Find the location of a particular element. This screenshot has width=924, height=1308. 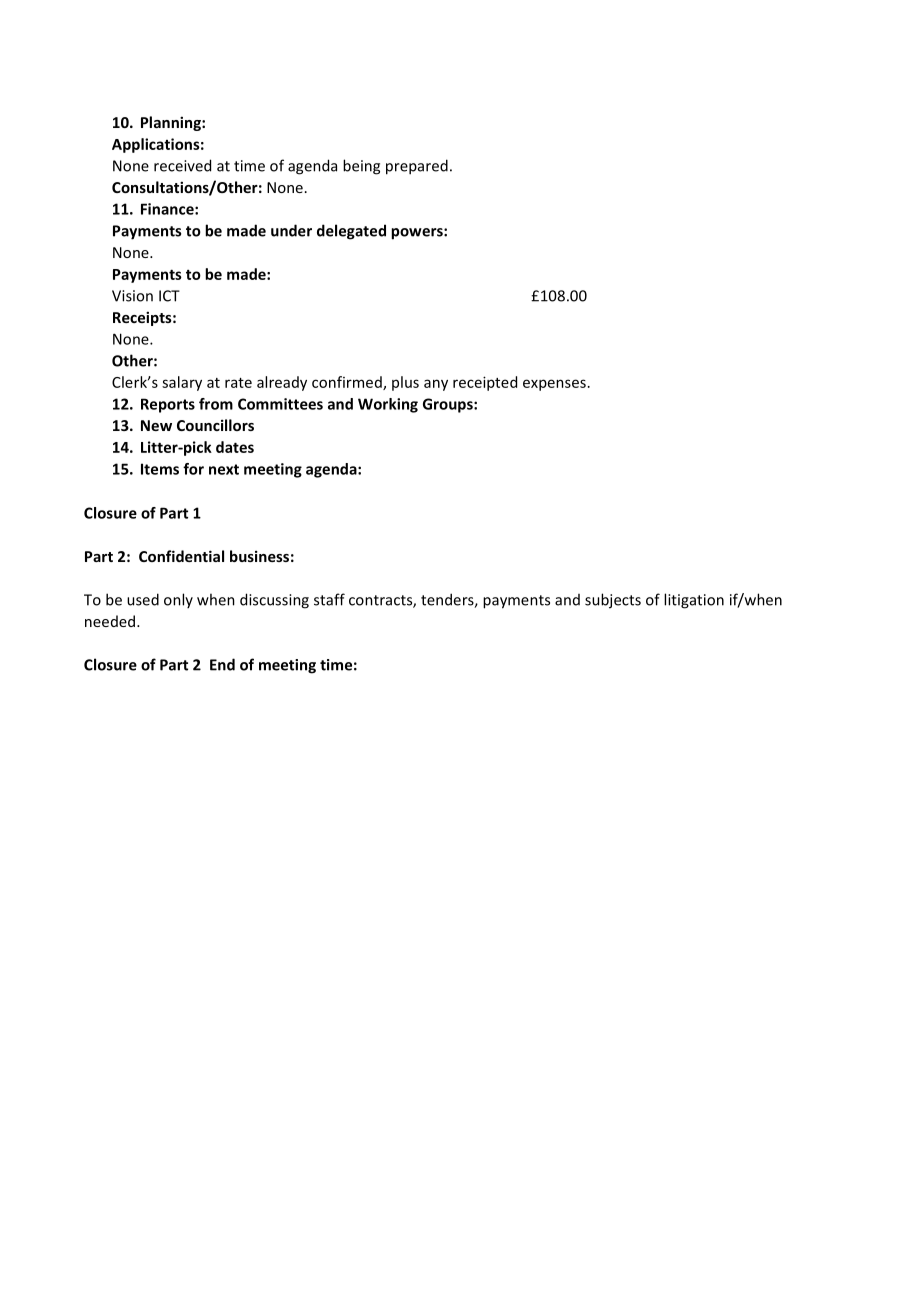

plus is located at coordinates (405, 383).
